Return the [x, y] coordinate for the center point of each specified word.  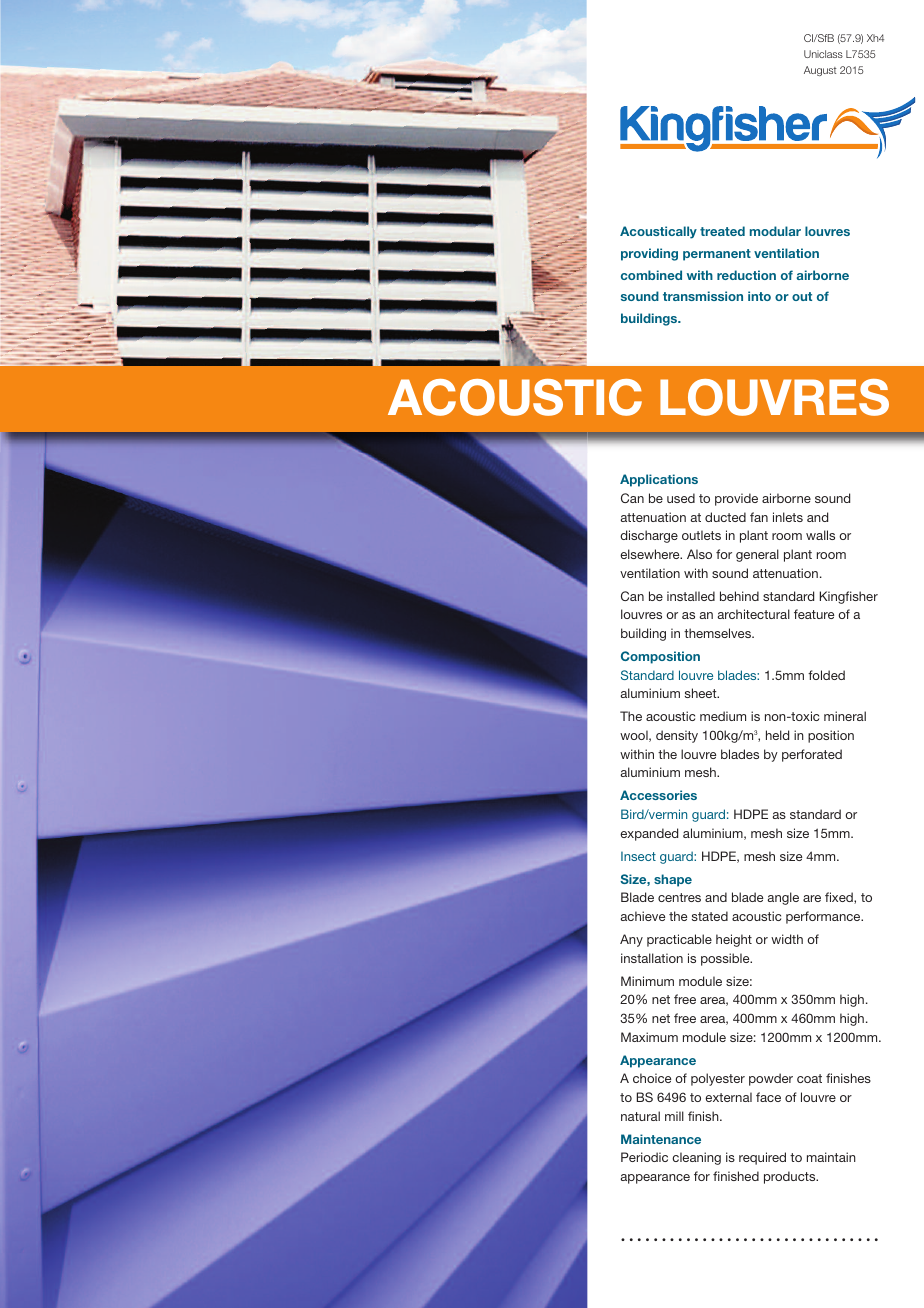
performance [824, 917]
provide [736, 499]
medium [723, 716]
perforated [812, 755]
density [677, 736]
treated [722, 231]
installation [652, 958]
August [820, 71]
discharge [649, 536]
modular [775, 231]
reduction [746, 275]
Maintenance [661, 1139]
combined [651, 275]
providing [649, 254]
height [734, 940]
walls [820, 535]
